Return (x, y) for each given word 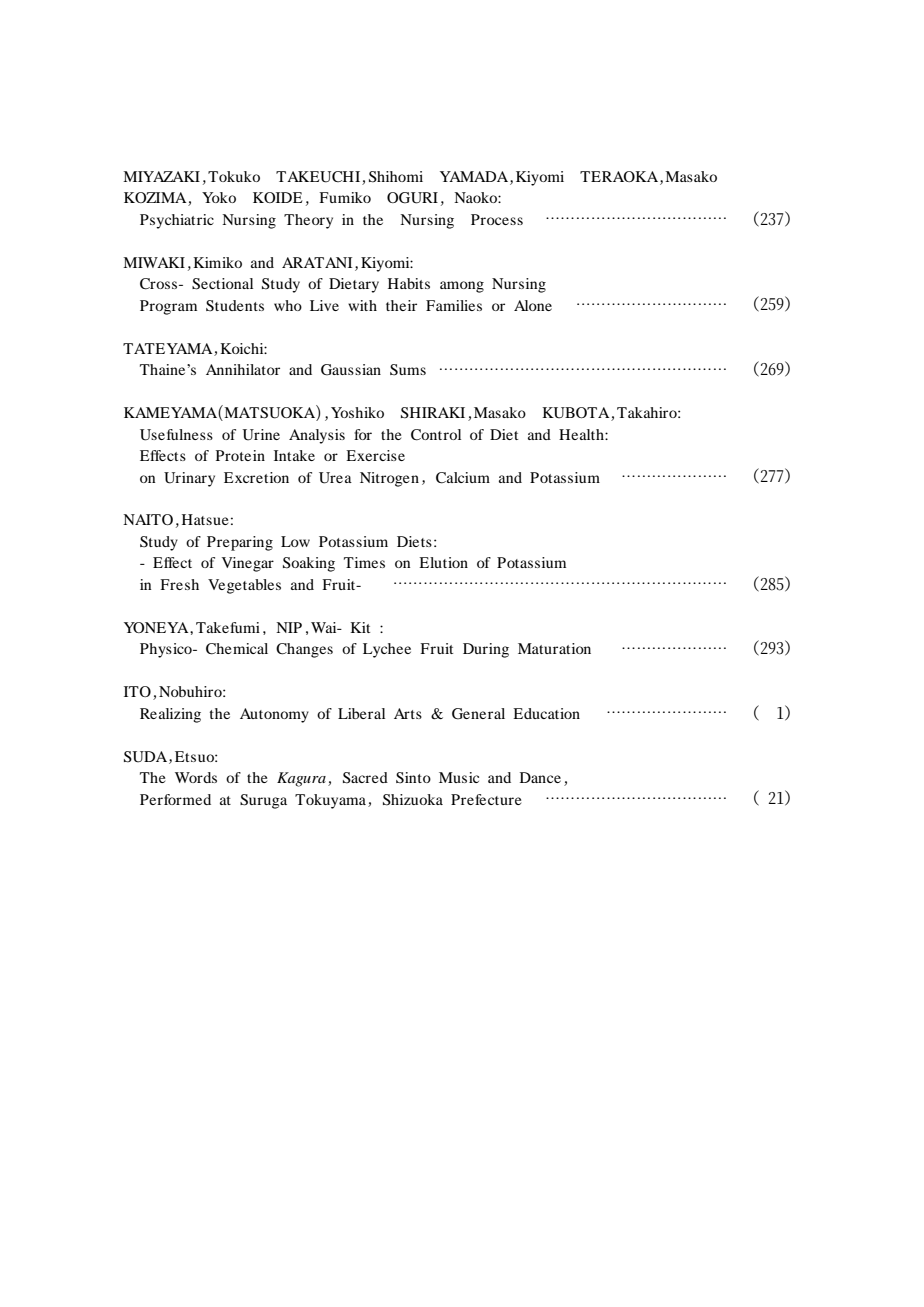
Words (196, 777)
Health (582, 434)
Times (364, 562)
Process (497, 219)
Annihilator (243, 369)
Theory (308, 221)
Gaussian (351, 370)
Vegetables (244, 586)
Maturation (554, 648)
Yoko (219, 197)
